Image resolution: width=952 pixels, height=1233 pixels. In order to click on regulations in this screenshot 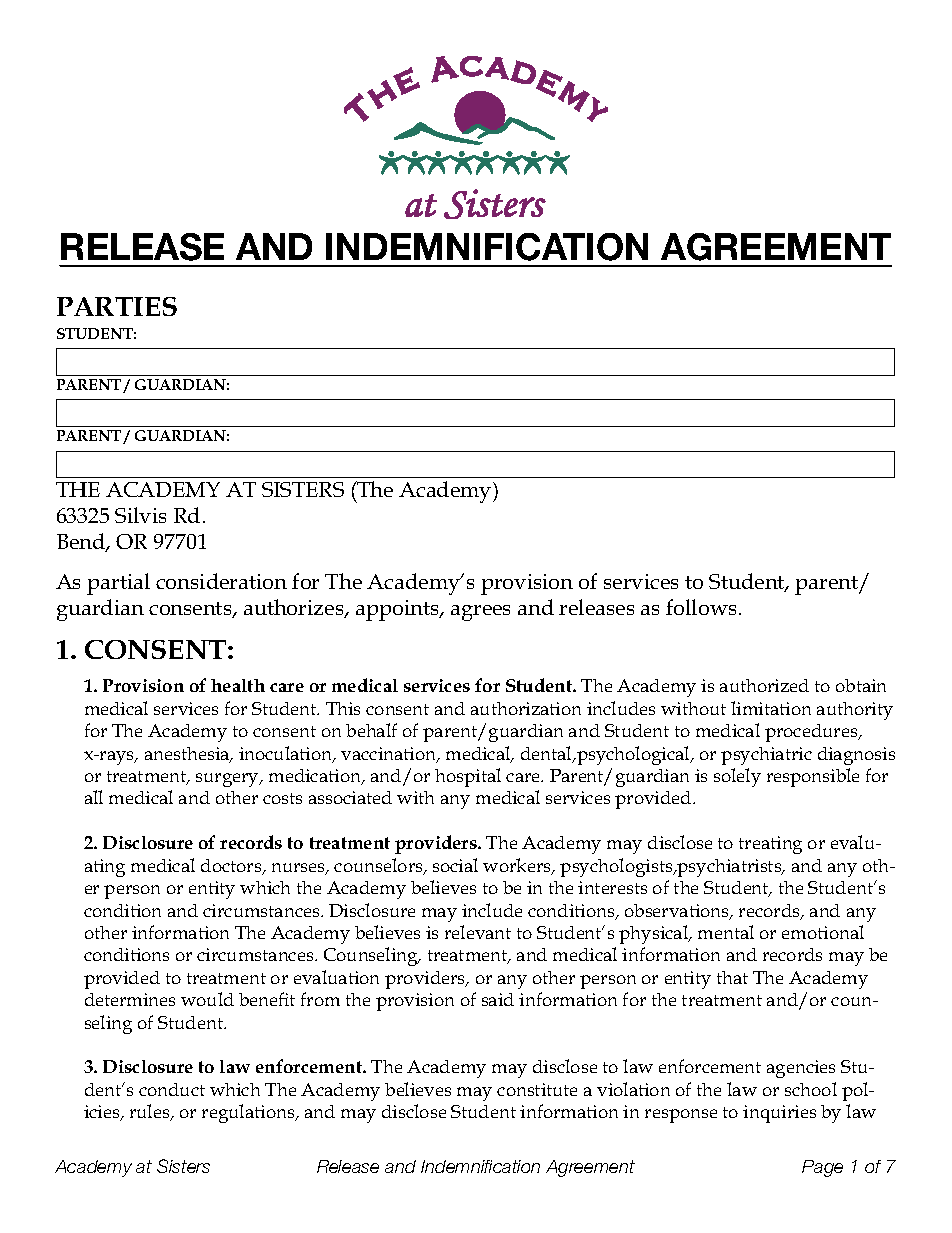, I will do `click(249, 1113)`.
